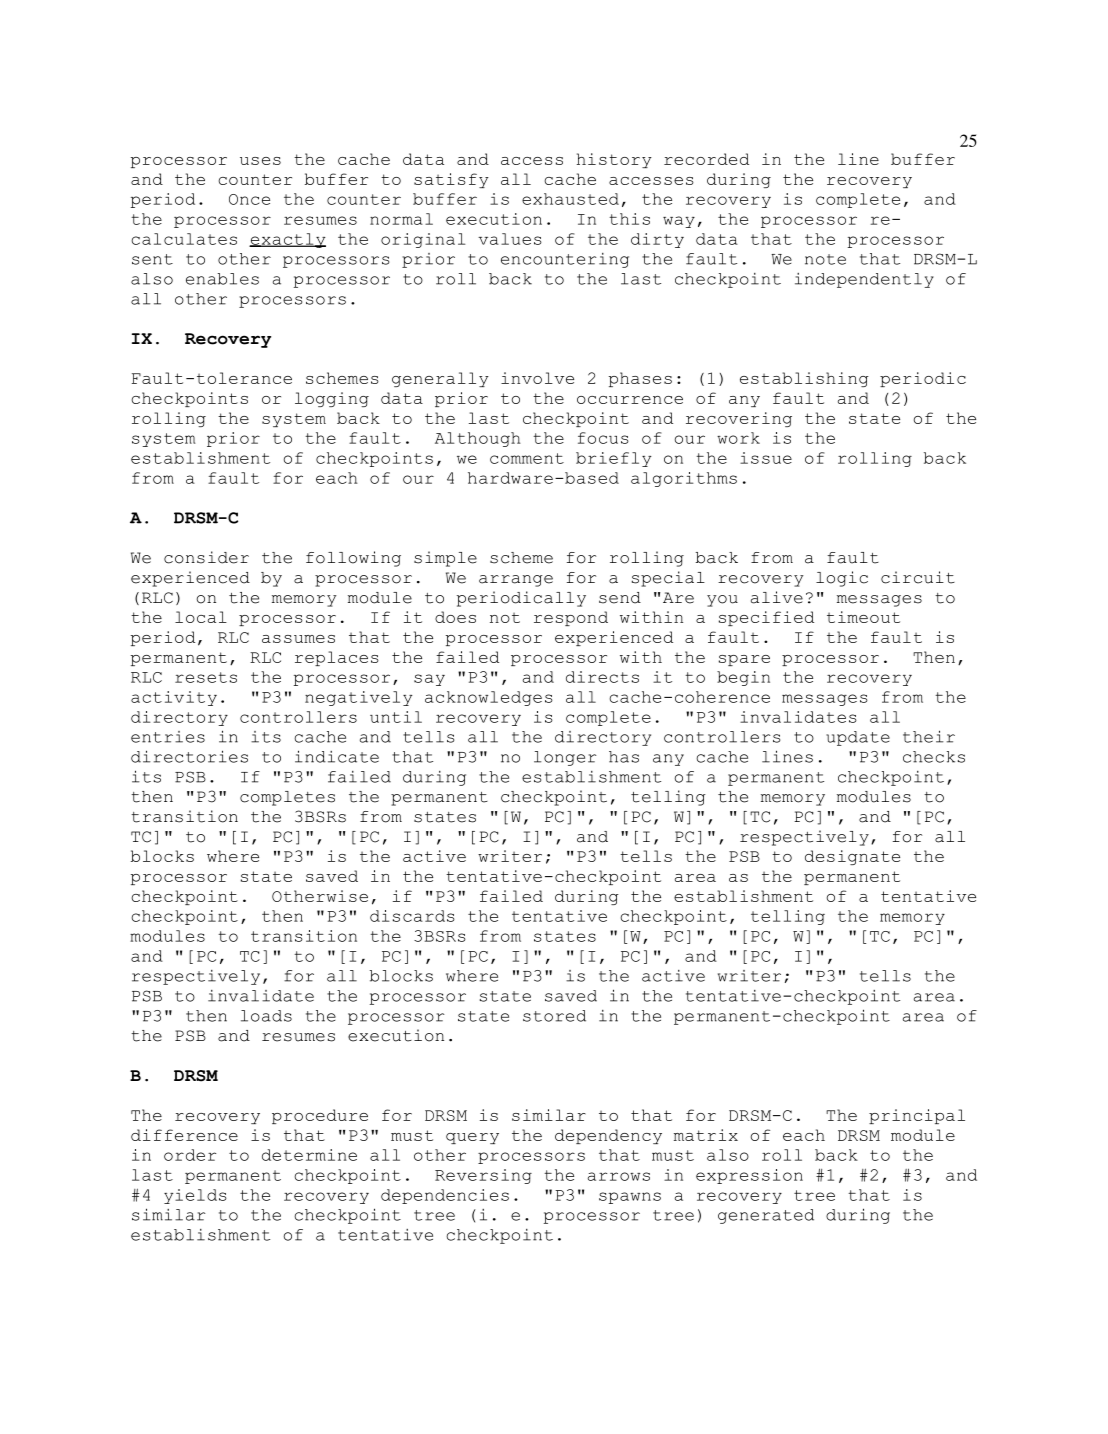 The height and width of the document is (1434, 1108). What do you see at coordinates (249, 199) in the document?
I see `Once` at bounding box center [249, 199].
